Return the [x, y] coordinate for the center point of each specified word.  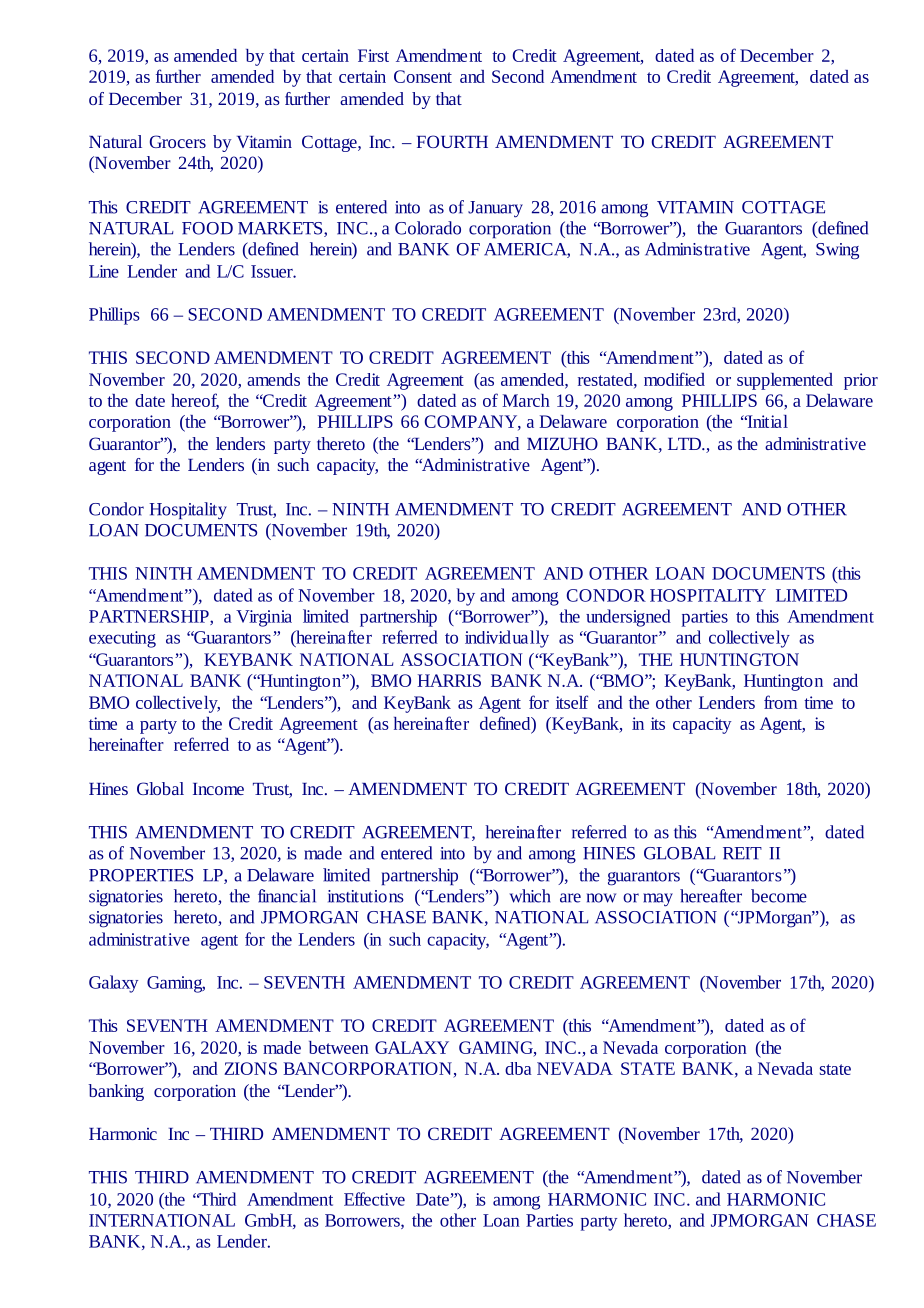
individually [507, 639]
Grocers [178, 141]
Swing [837, 251]
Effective [374, 1199]
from [780, 702]
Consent [423, 76]
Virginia [264, 618]
